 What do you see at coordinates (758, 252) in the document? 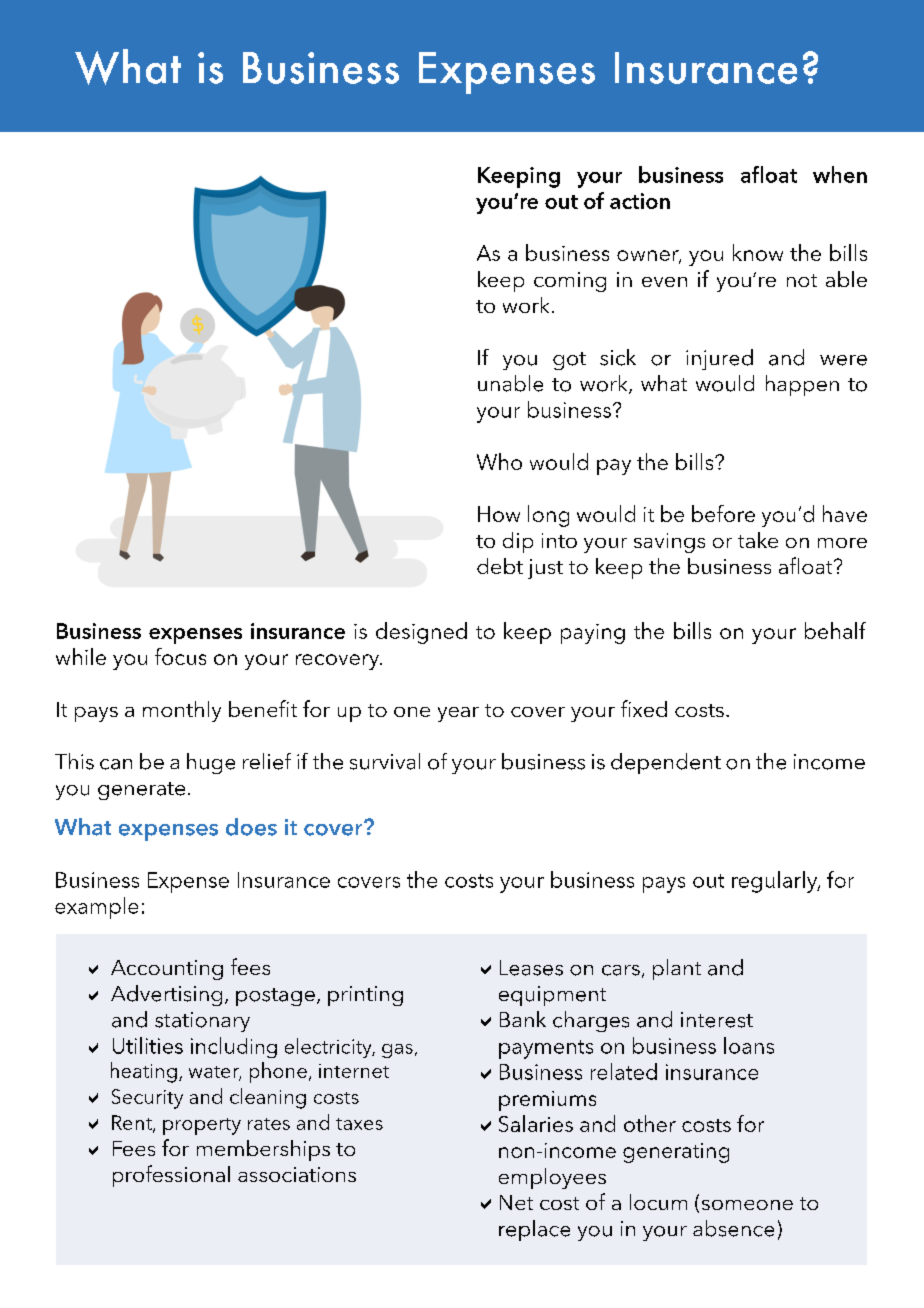
I see `know` at bounding box center [758, 252].
